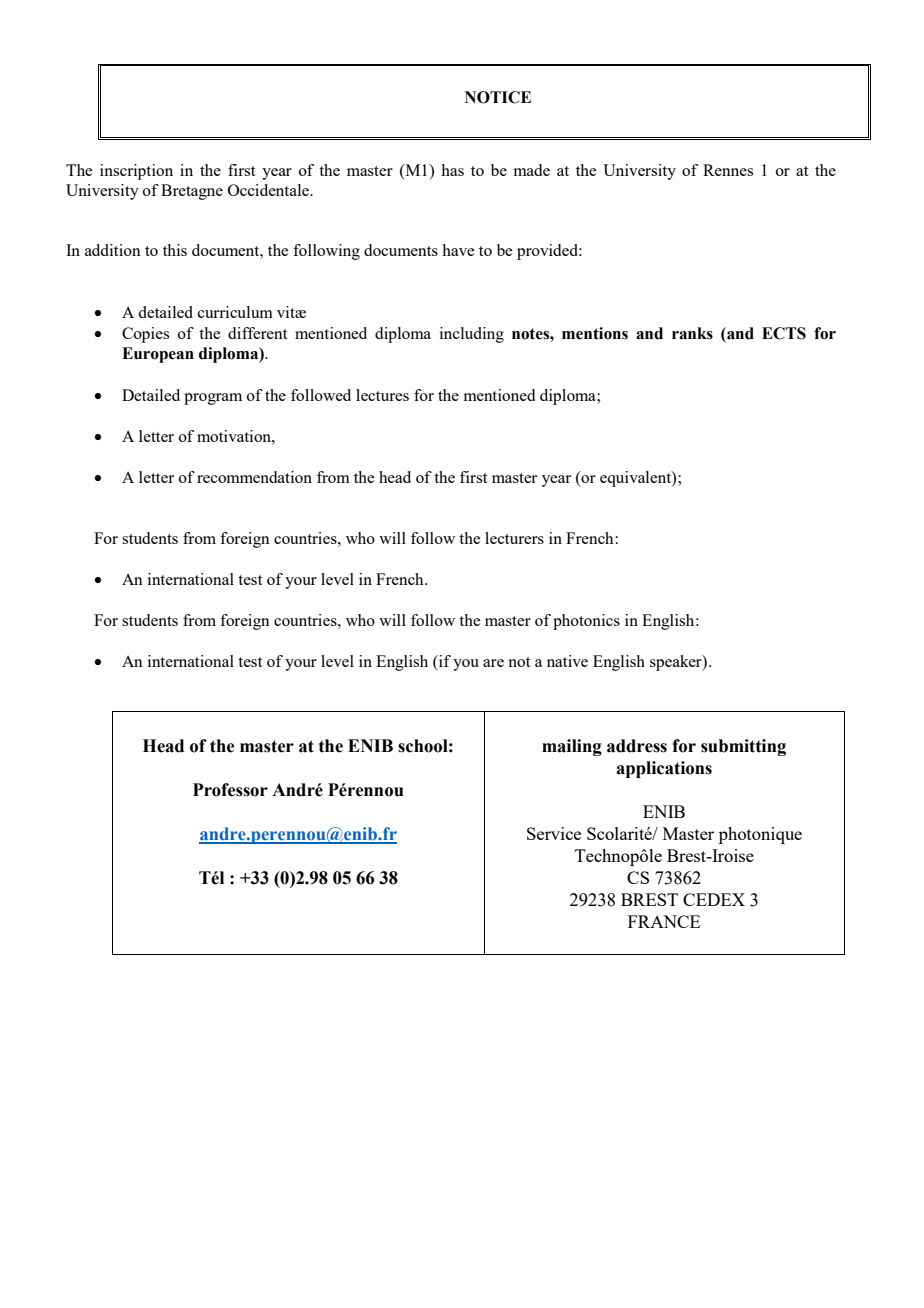 This screenshot has height=1308, width=924. Describe the element at coordinates (213, 399) in the screenshot. I see `program` at that location.
